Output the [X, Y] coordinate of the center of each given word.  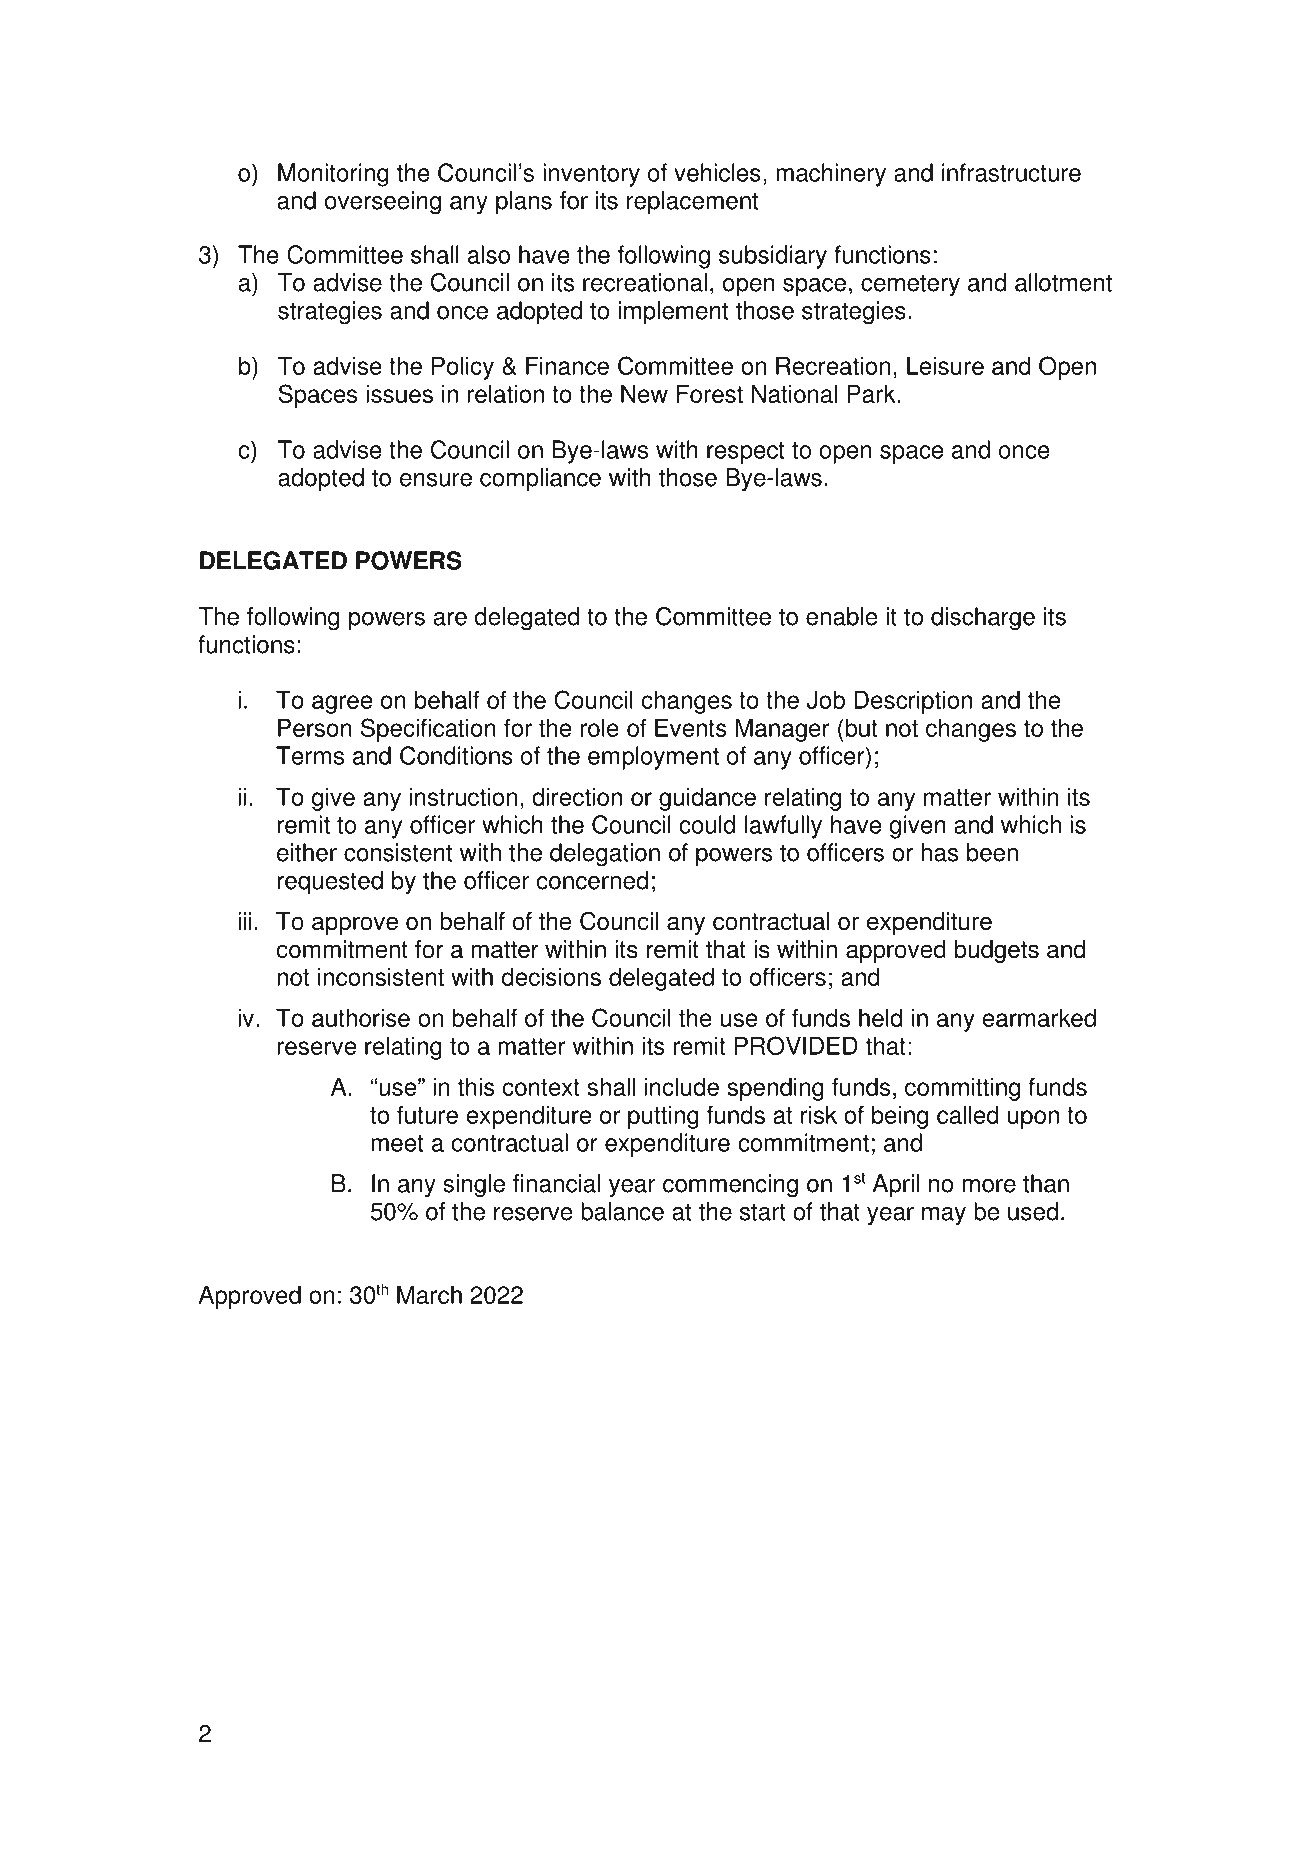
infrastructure [1011, 172]
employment [653, 758]
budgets [997, 951]
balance [622, 1211]
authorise [361, 1017]
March [429, 1294]
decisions [551, 976]
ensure [436, 480]
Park [872, 393]
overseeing [383, 203]
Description [913, 702]
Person [315, 727]
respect [746, 453]
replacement [692, 203]
